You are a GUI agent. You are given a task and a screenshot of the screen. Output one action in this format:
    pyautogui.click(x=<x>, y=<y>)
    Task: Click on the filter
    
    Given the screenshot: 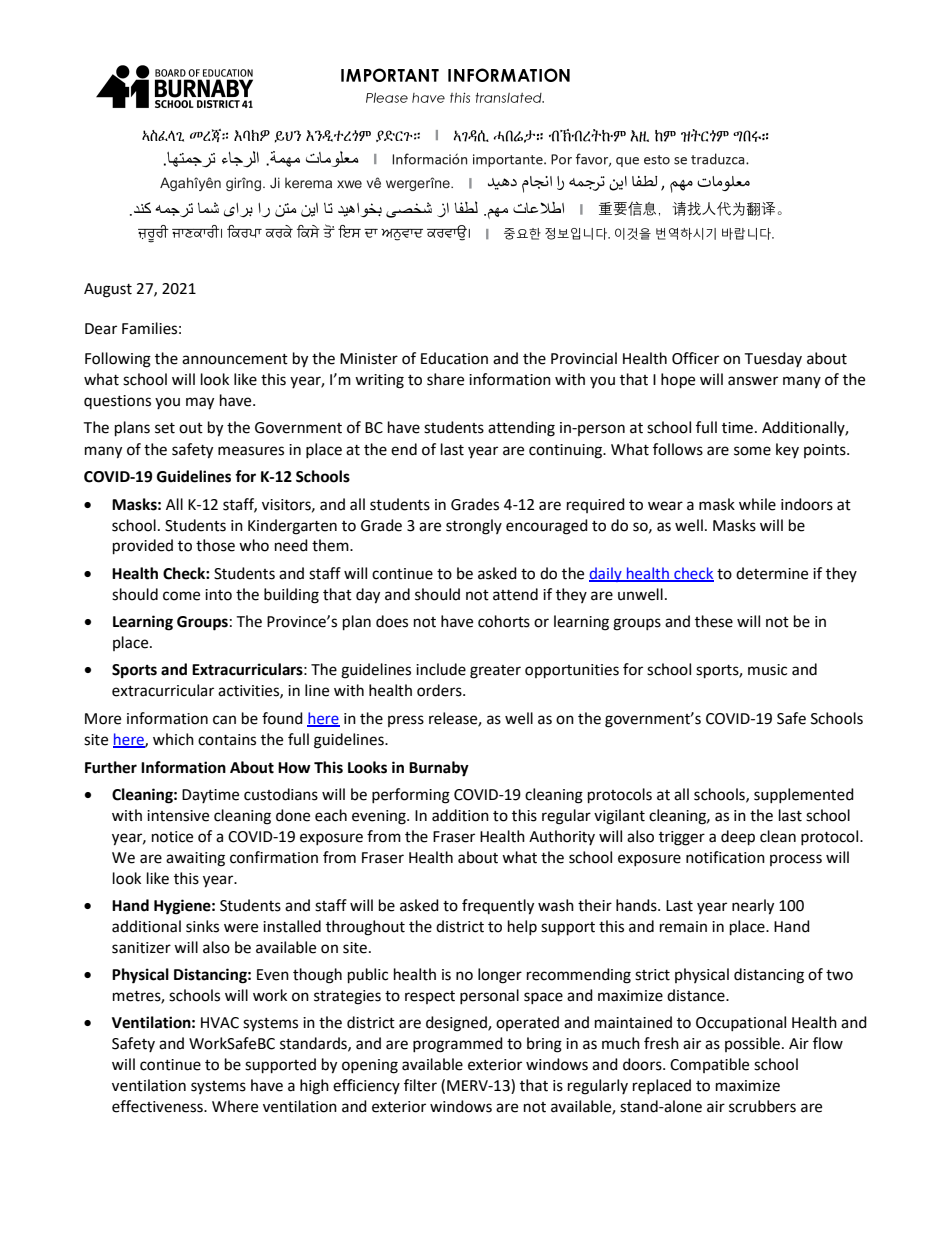 What is the action you would take?
    pyautogui.click(x=420, y=1085)
